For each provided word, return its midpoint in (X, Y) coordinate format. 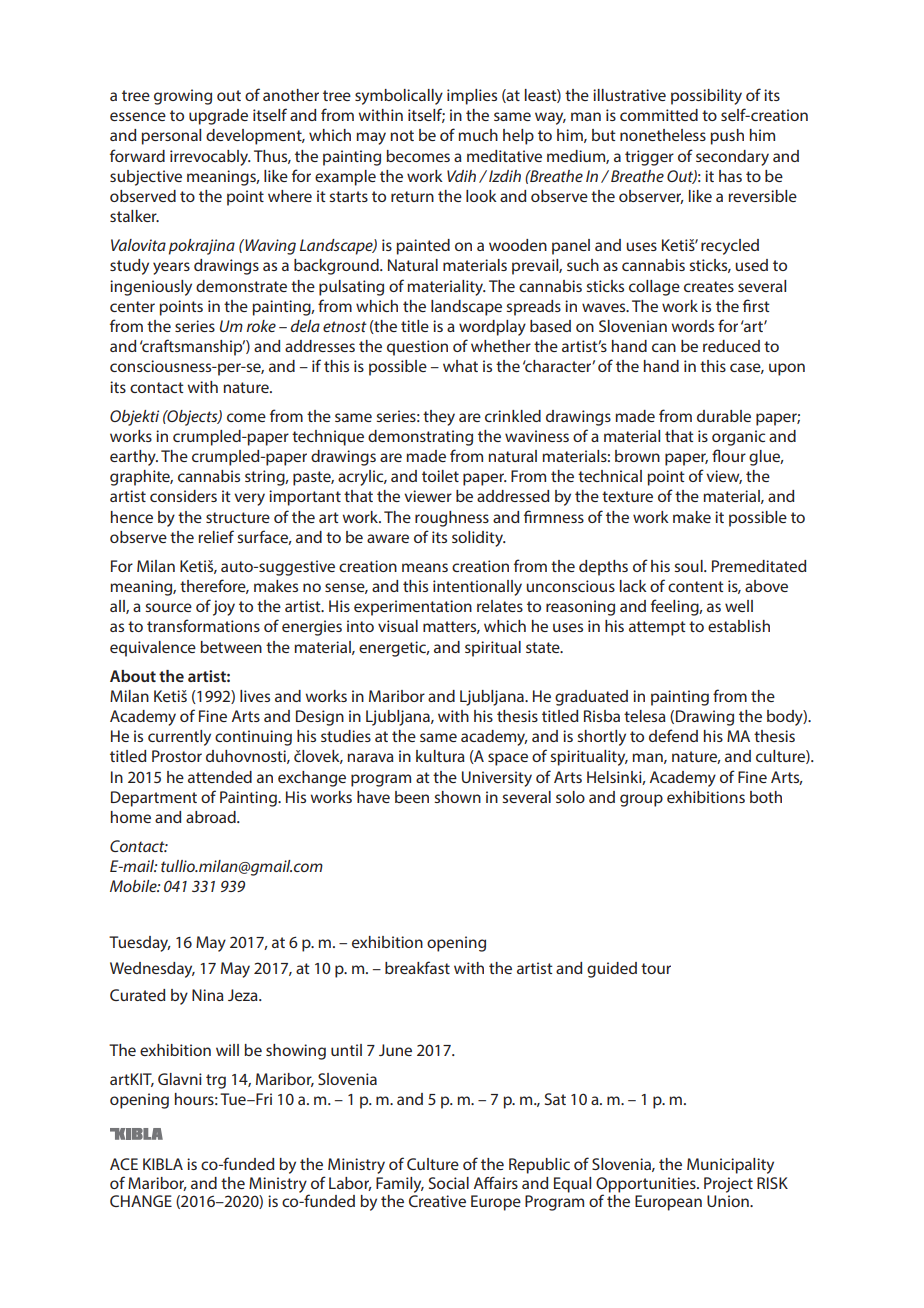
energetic (394, 649)
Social (449, 1183)
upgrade (218, 117)
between (231, 647)
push (727, 137)
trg (216, 1081)
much (478, 135)
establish (739, 626)
